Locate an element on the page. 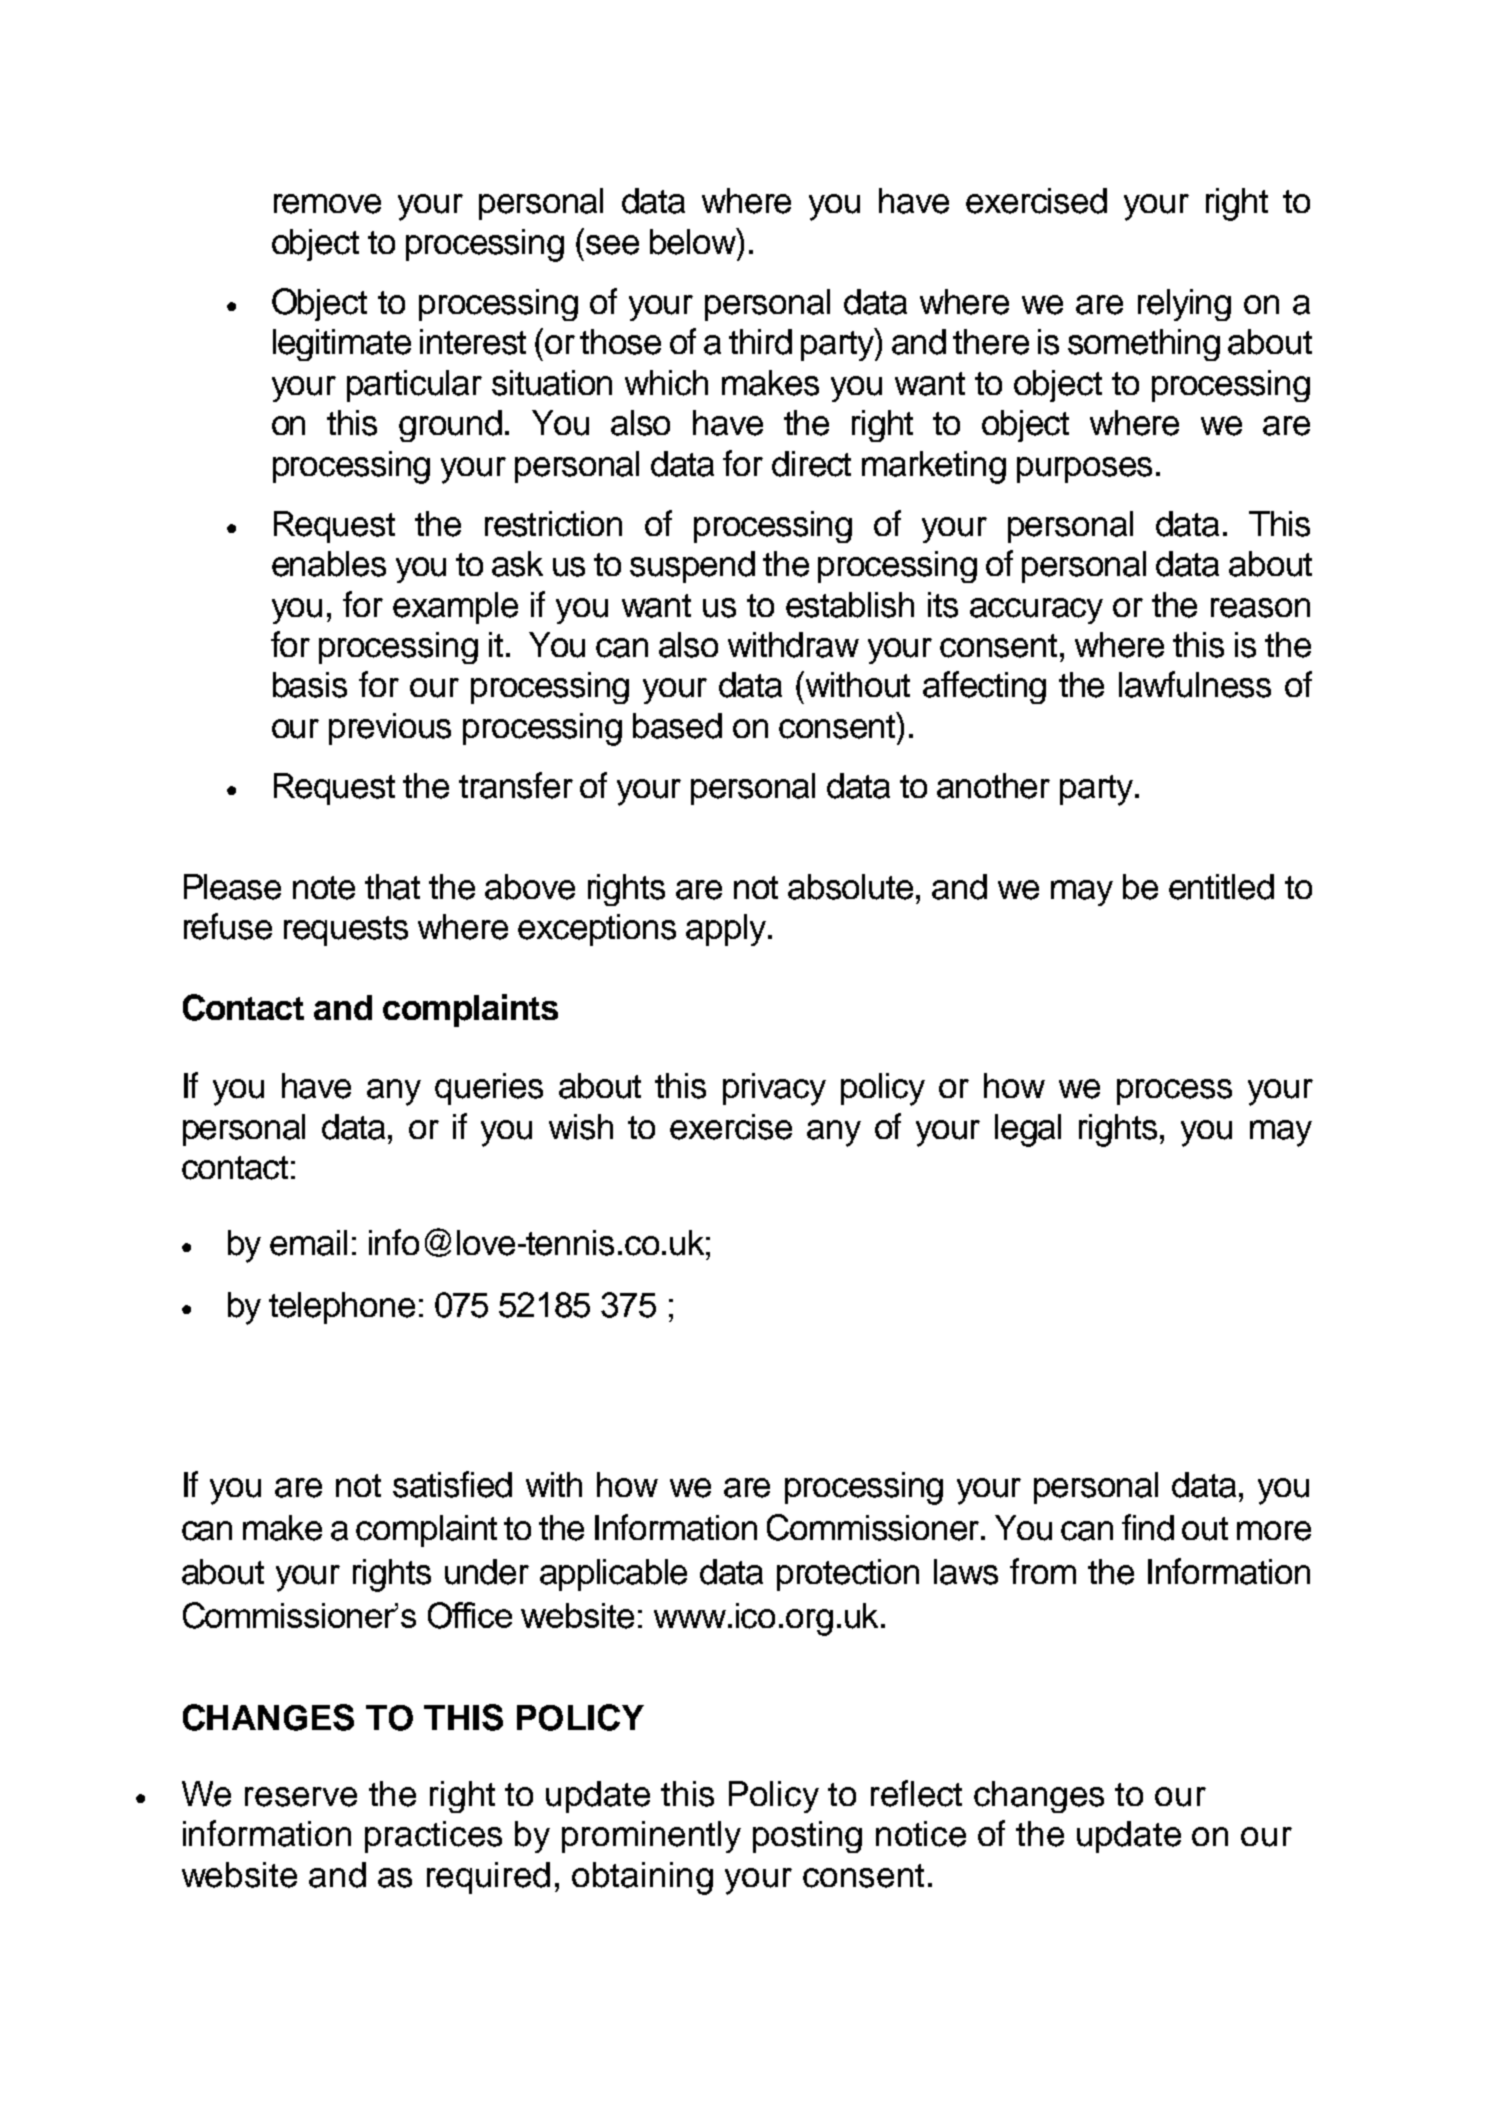 The image size is (1492, 2110). find is located at coordinates (1148, 1527).
